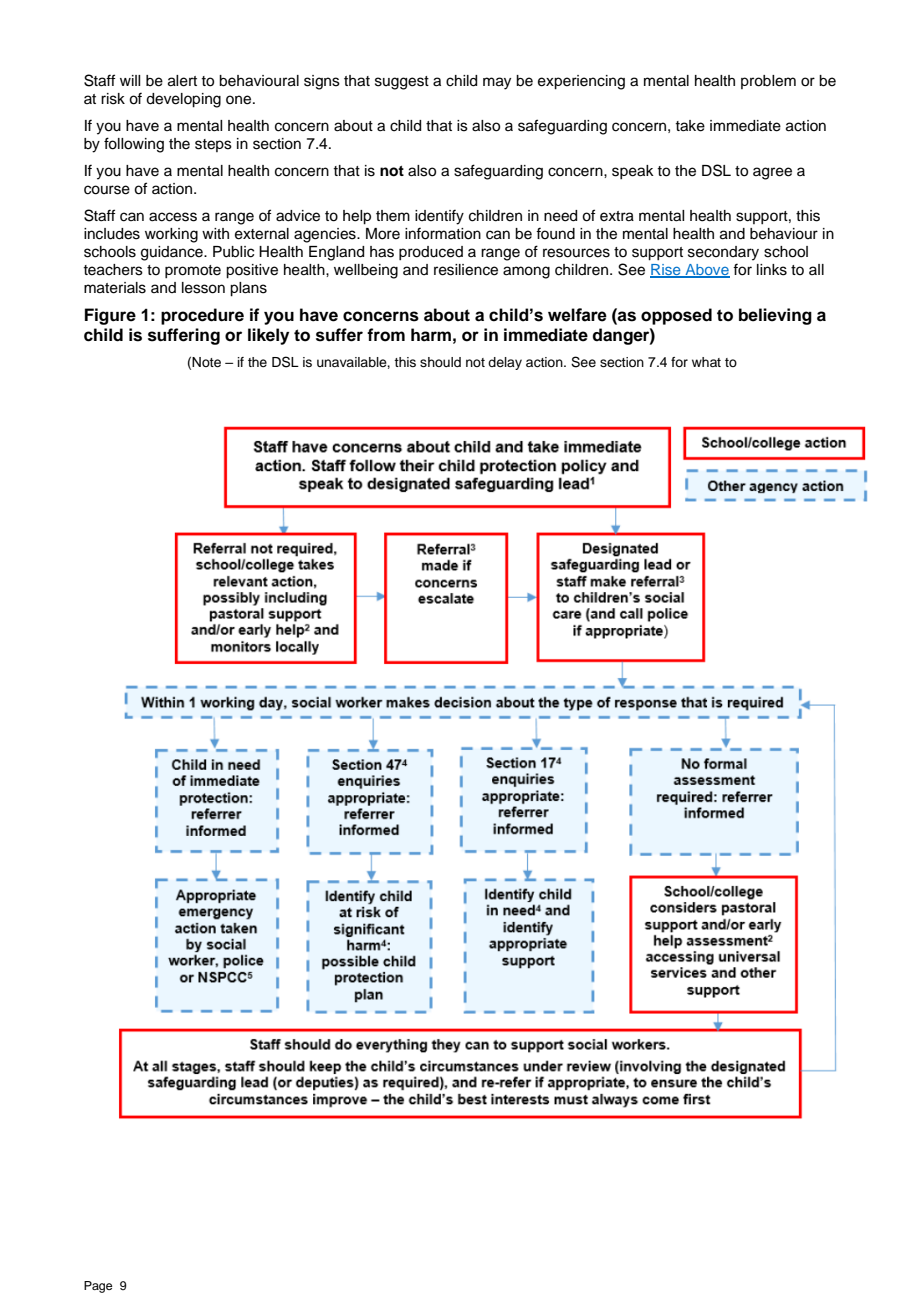  What do you see at coordinates (497, 83) in the screenshot?
I see `may` at bounding box center [497, 83].
